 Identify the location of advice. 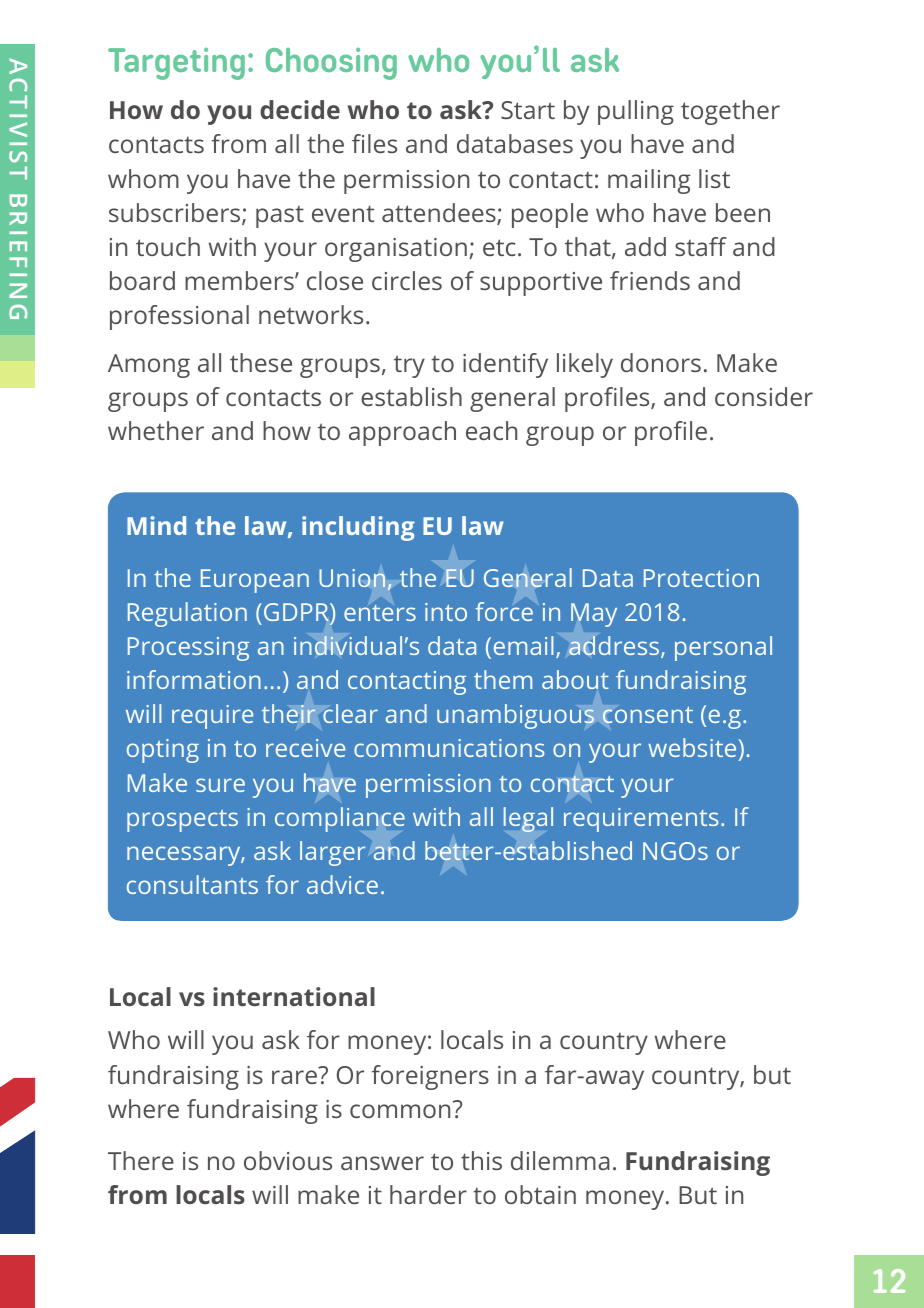
(342, 884).
